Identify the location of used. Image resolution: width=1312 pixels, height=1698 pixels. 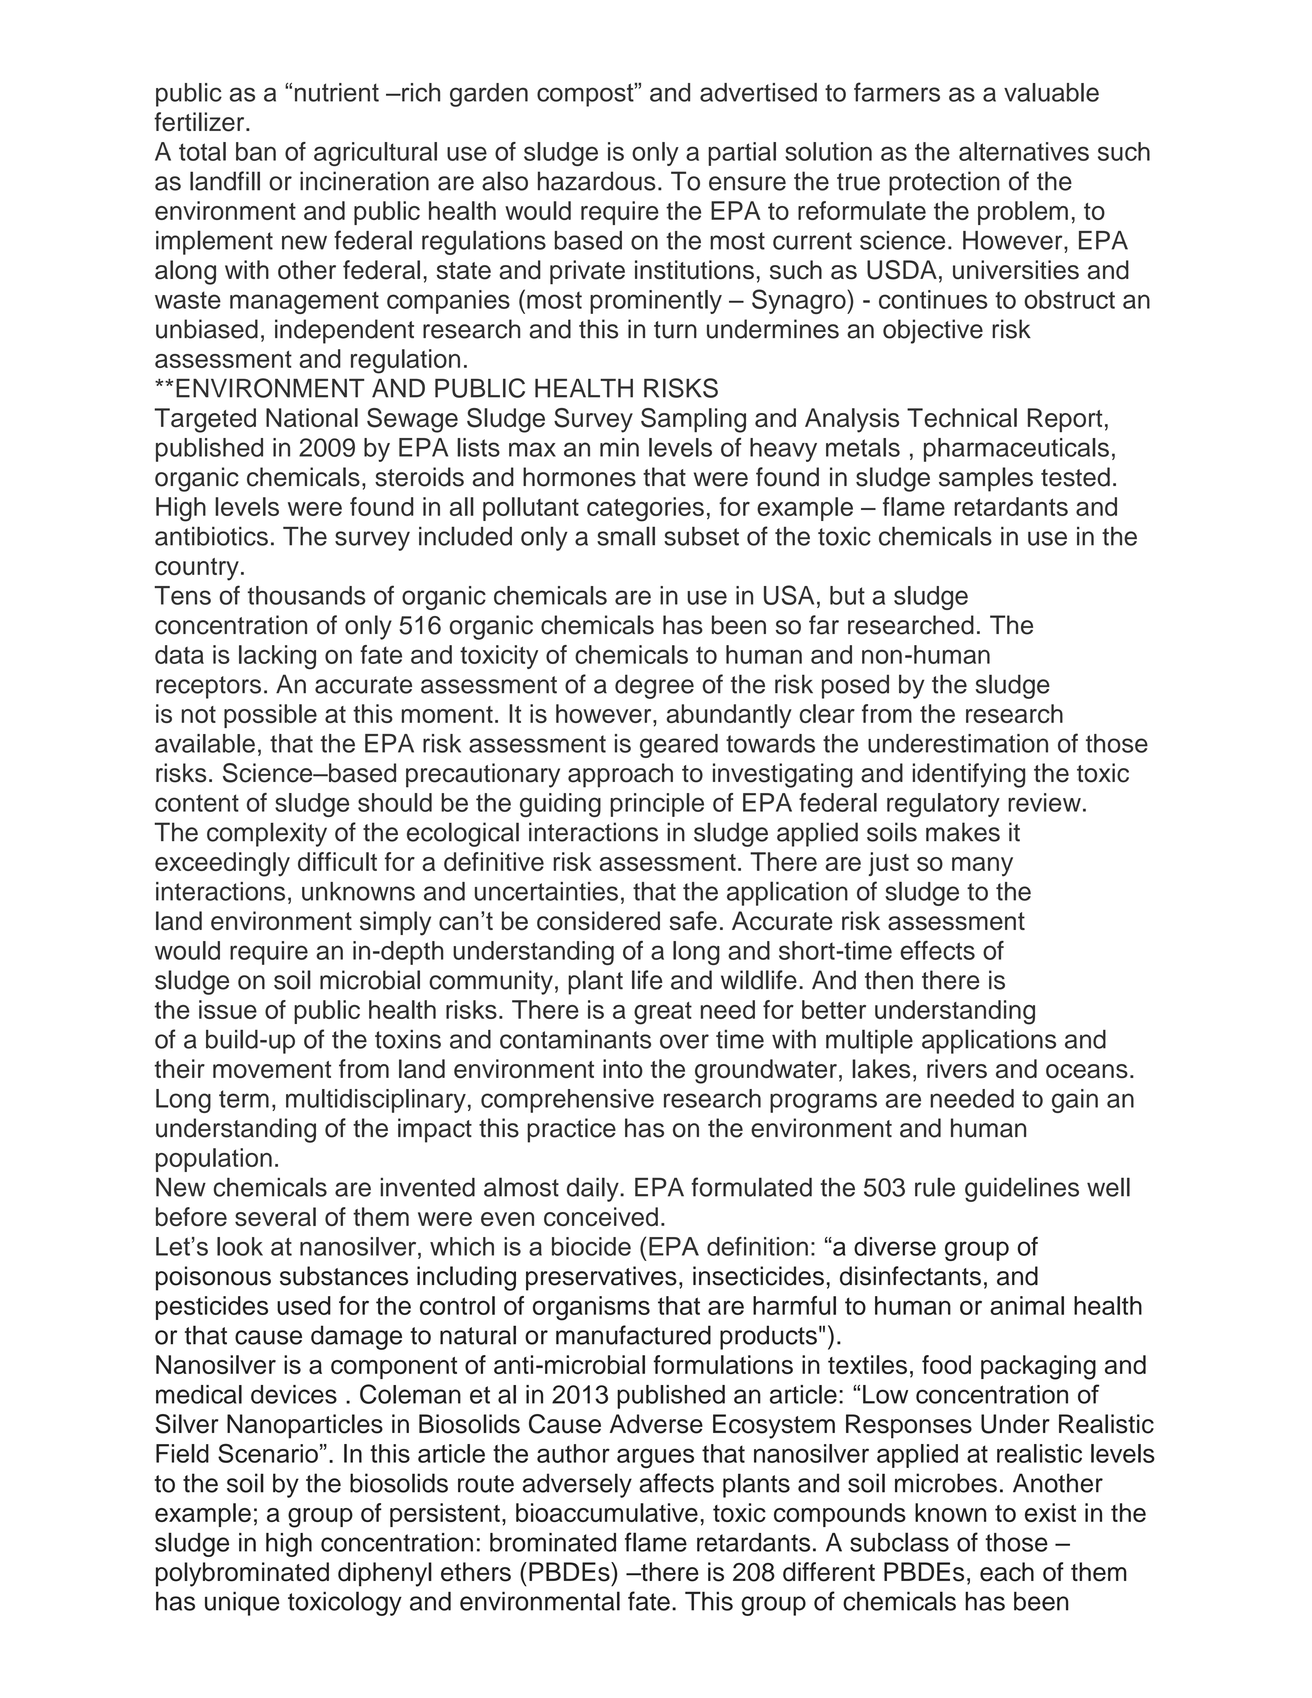
(304, 1305).
